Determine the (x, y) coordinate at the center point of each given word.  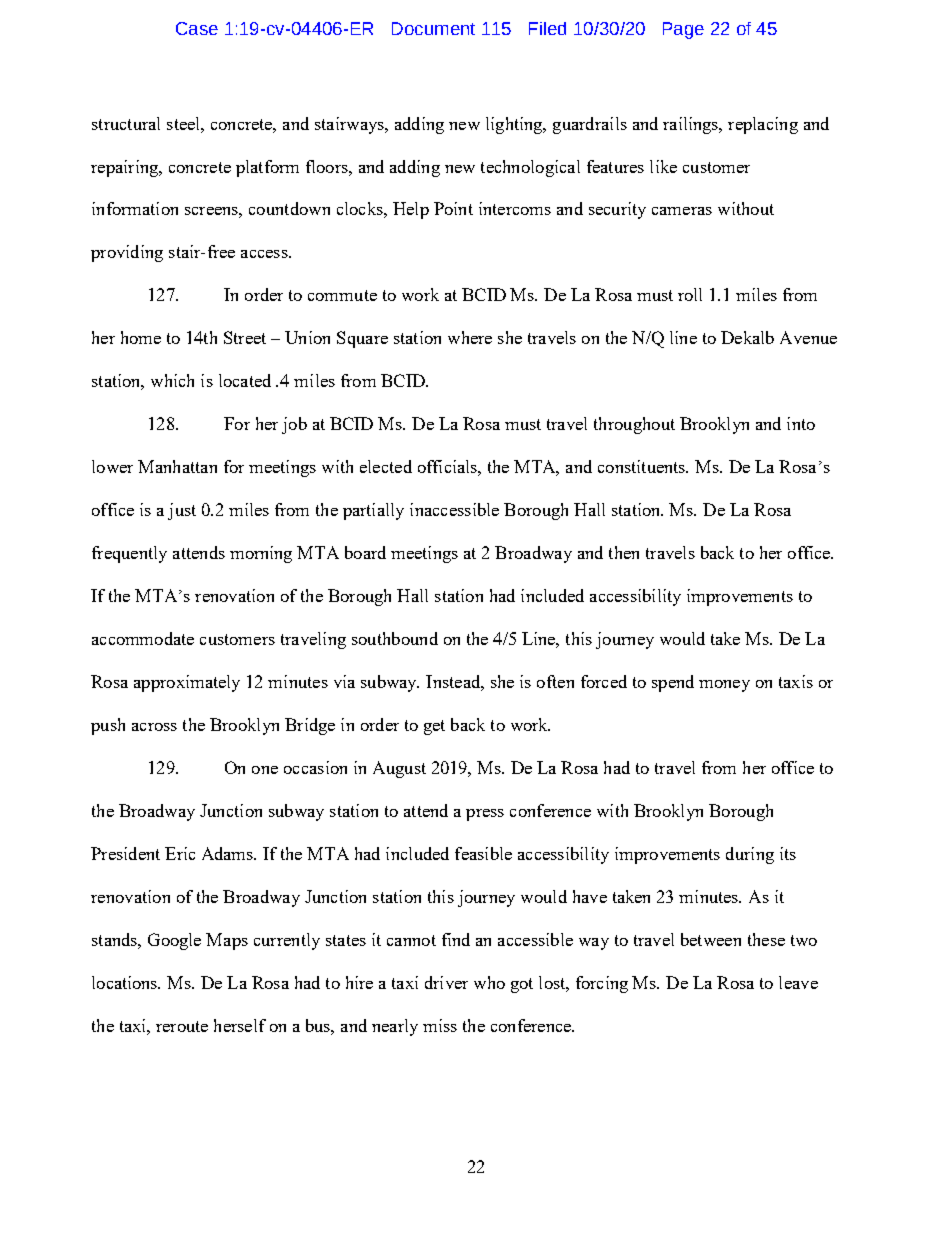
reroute (182, 1026)
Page (683, 30)
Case (197, 28)
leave (798, 982)
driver (446, 982)
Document (433, 28)
